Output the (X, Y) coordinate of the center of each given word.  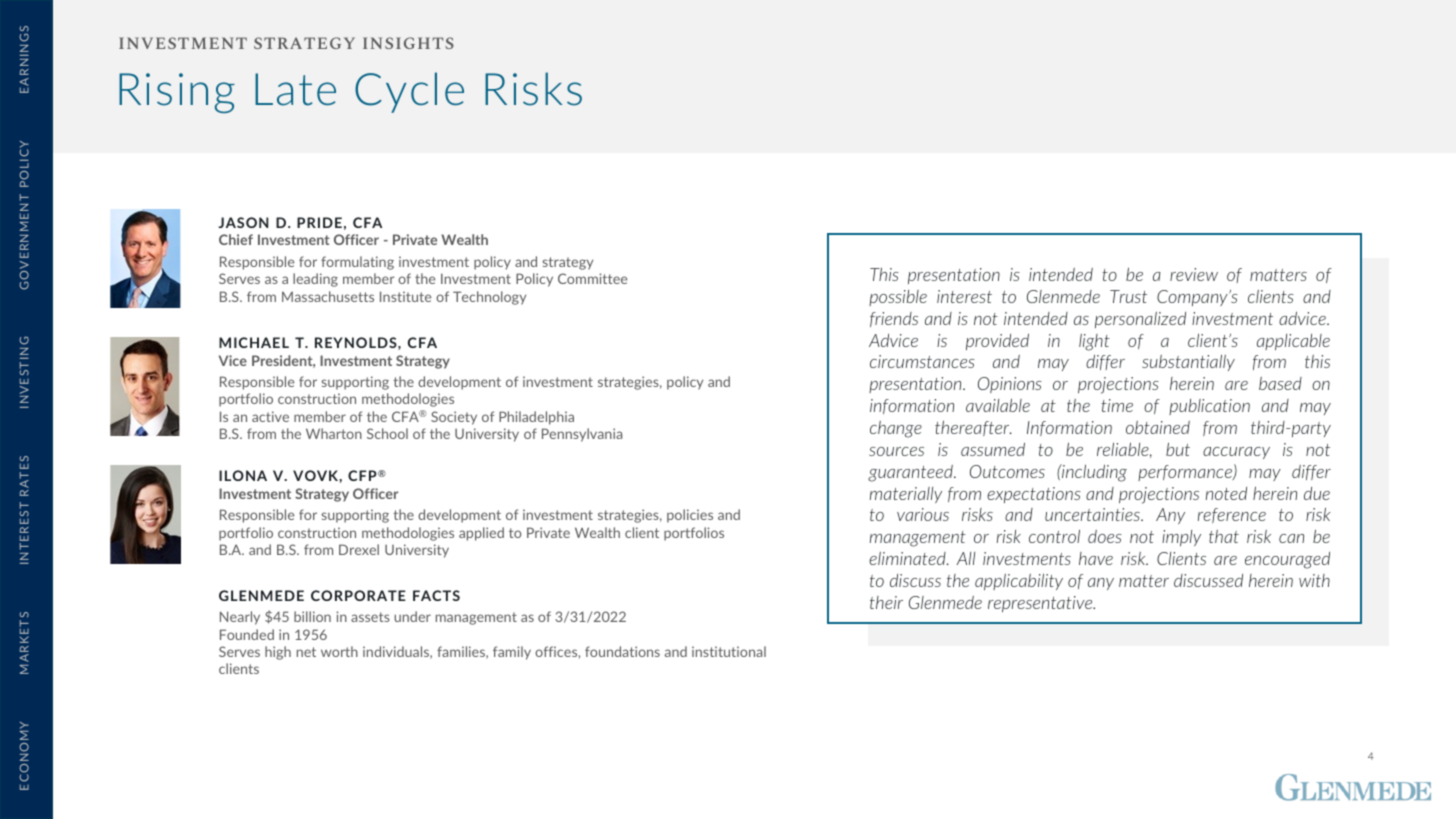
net (306, 652)
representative (1041, 604)
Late (295, 89)
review (1194, 274)
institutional (729, 651)
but (1178, 449)
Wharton (334, 433)
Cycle (409, 92)
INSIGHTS (408, 43)
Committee (592, 278)
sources (896, 451)
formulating (357, 263)
